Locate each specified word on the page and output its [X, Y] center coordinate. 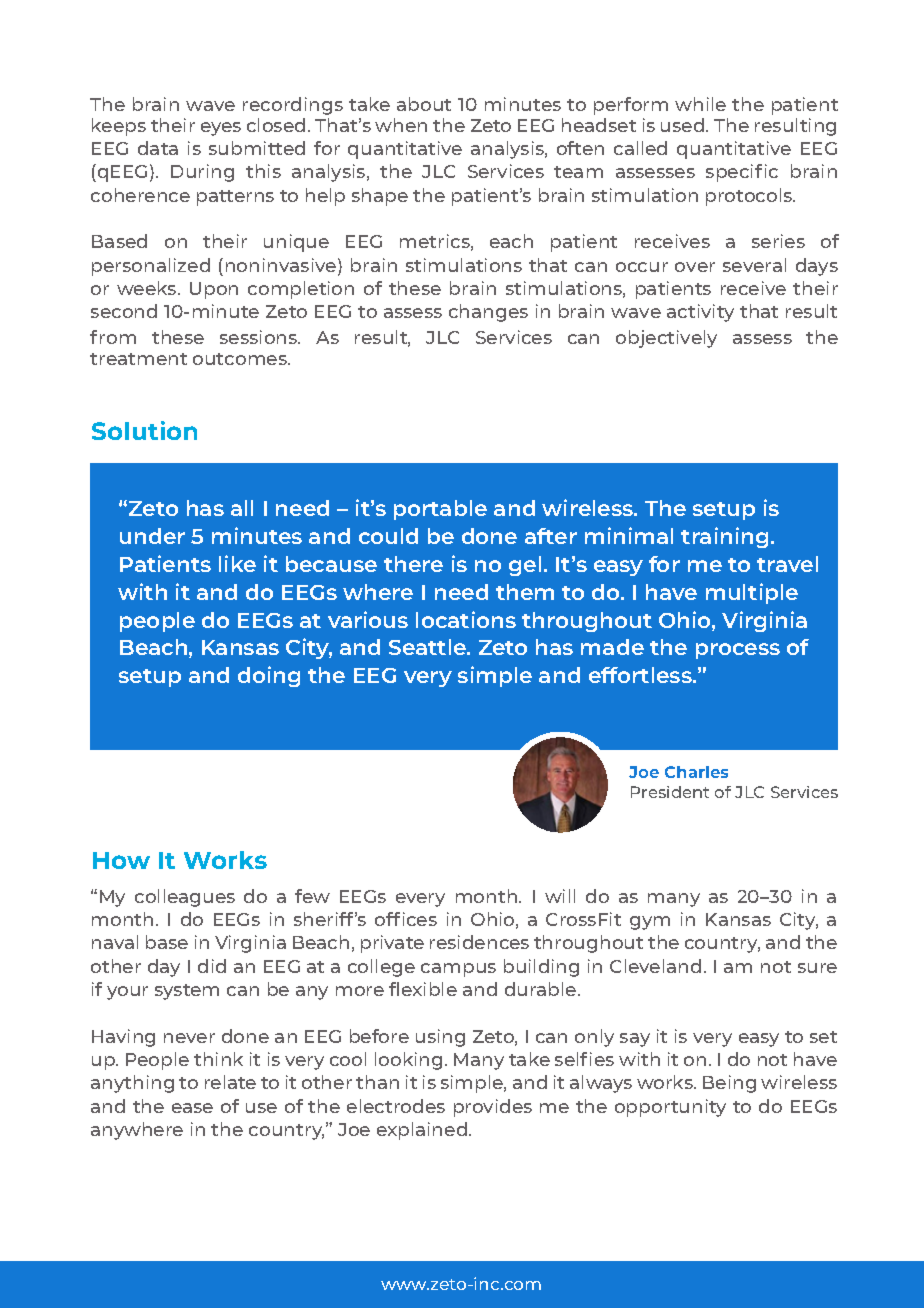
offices [406, 919]
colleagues [185, 898]
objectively [666, 339]
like [237, 563]
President [670, 792]
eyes [221, 129]
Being [729, 1084]
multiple [752, 593]
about [424, 104]
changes [488, 313]
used [684, 125]
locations [466, 619]
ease [192, 1108]
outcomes [241, 359]
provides [493, 1108]
